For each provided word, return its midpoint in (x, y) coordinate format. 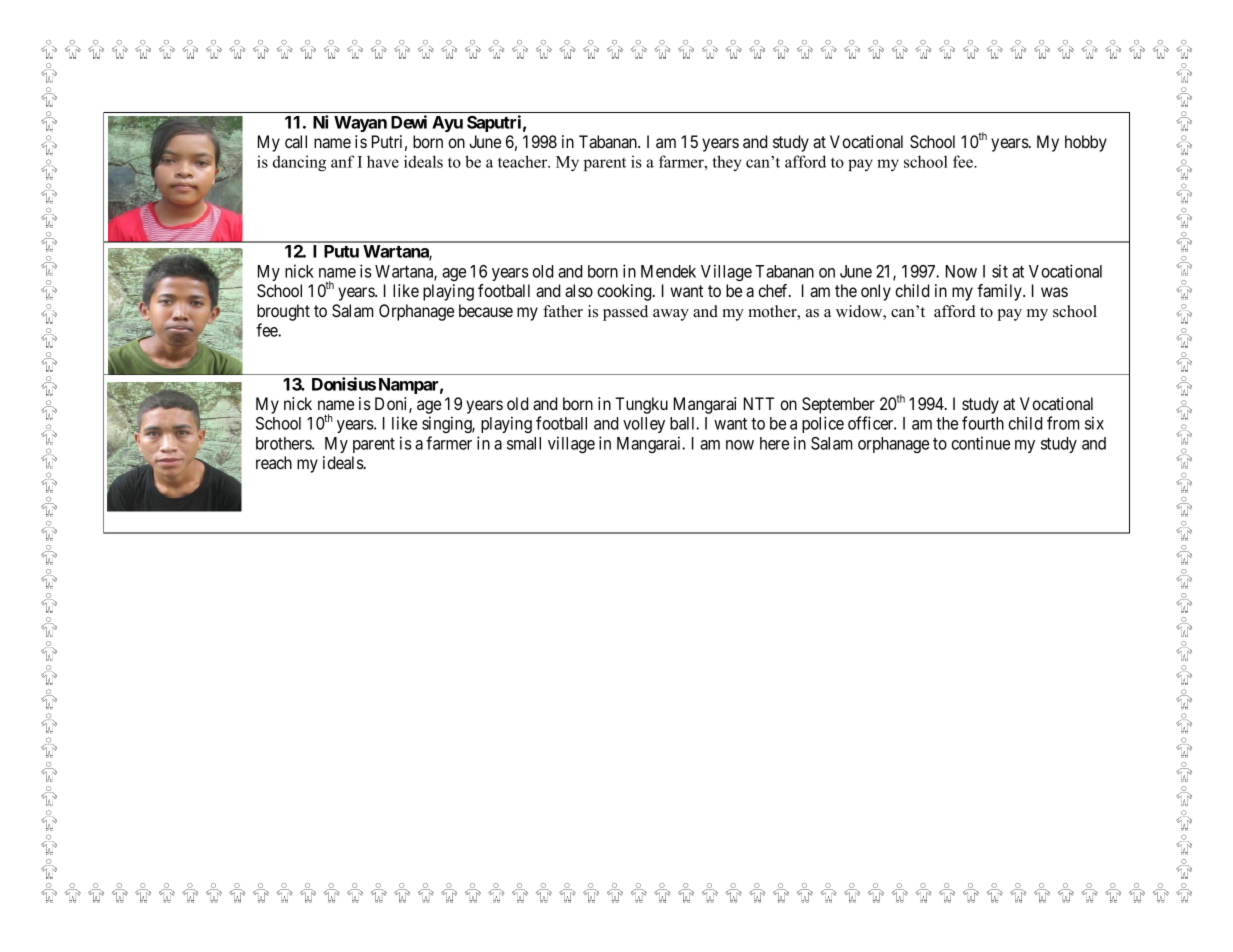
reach (274, 462)
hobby (1086, 143)
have (383, 161)
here (774, 443)
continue (980, 443)
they (726, 163)
